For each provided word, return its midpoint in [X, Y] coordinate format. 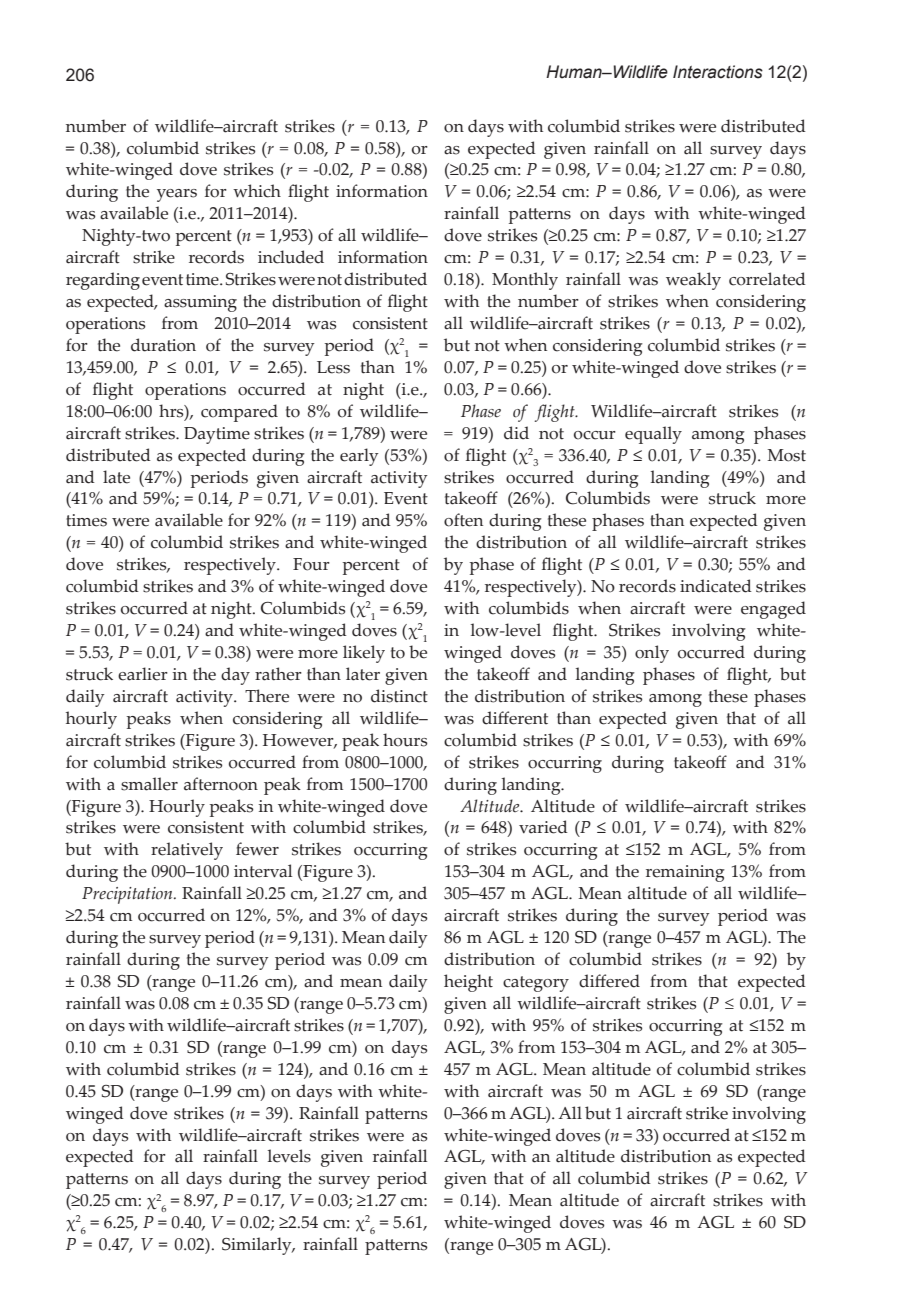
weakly [693, 281]
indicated [716, 586]
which [257, 191]
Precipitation [128, 895]
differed [609, 981]
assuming [200, 303]
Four [311, 564]
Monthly [525, 281]
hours [405, 740]
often [463, 520]
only [652, 654]
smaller [149, 784]
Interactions [718, 72]
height [468, 983]
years [177, 195]
